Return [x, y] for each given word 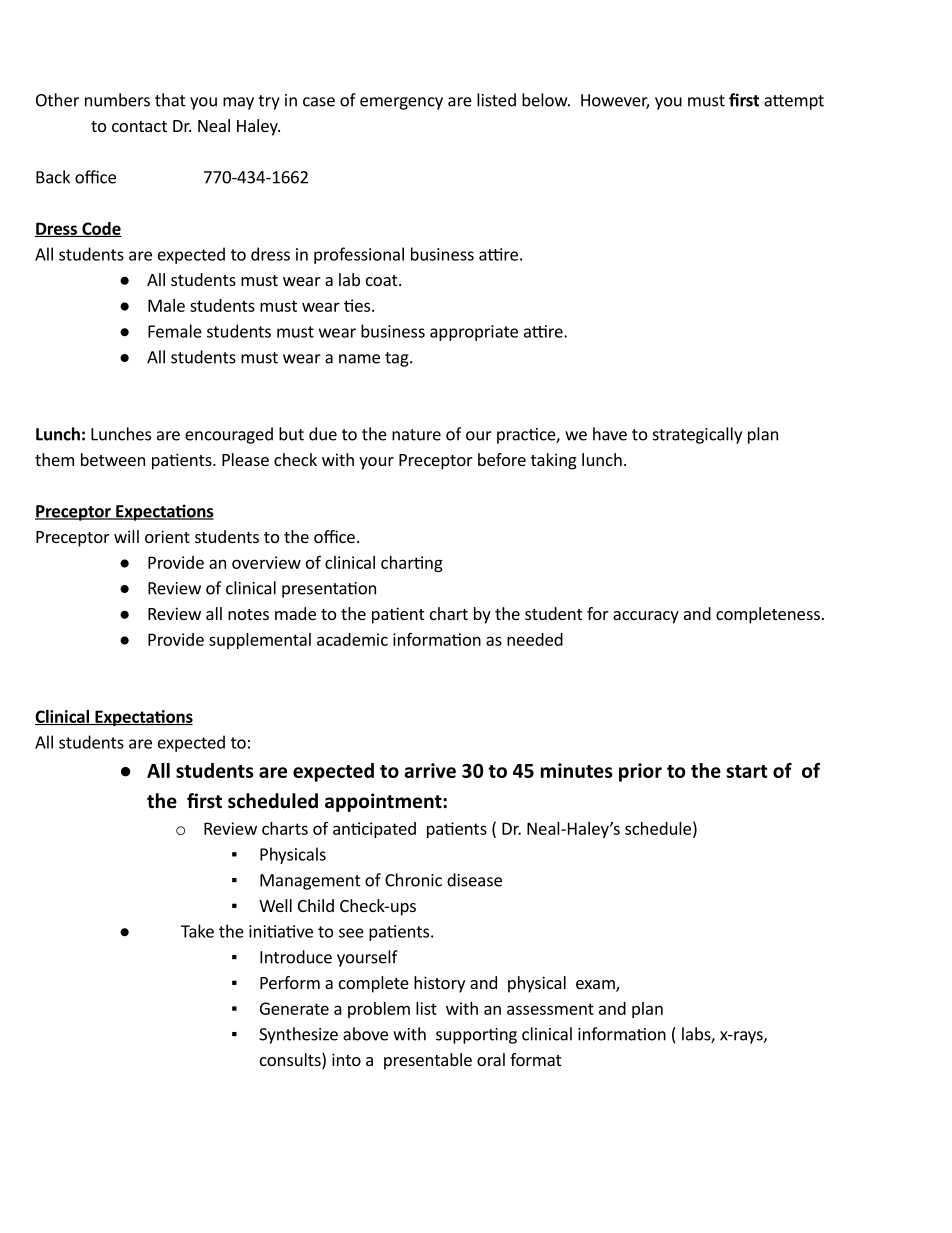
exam [596, 986]
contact [139, 126]
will [126, 536]
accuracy [646, 617]
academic [352, 639]
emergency [401, 103]
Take [197, 931]
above [365, 1034]
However [615, 101]
